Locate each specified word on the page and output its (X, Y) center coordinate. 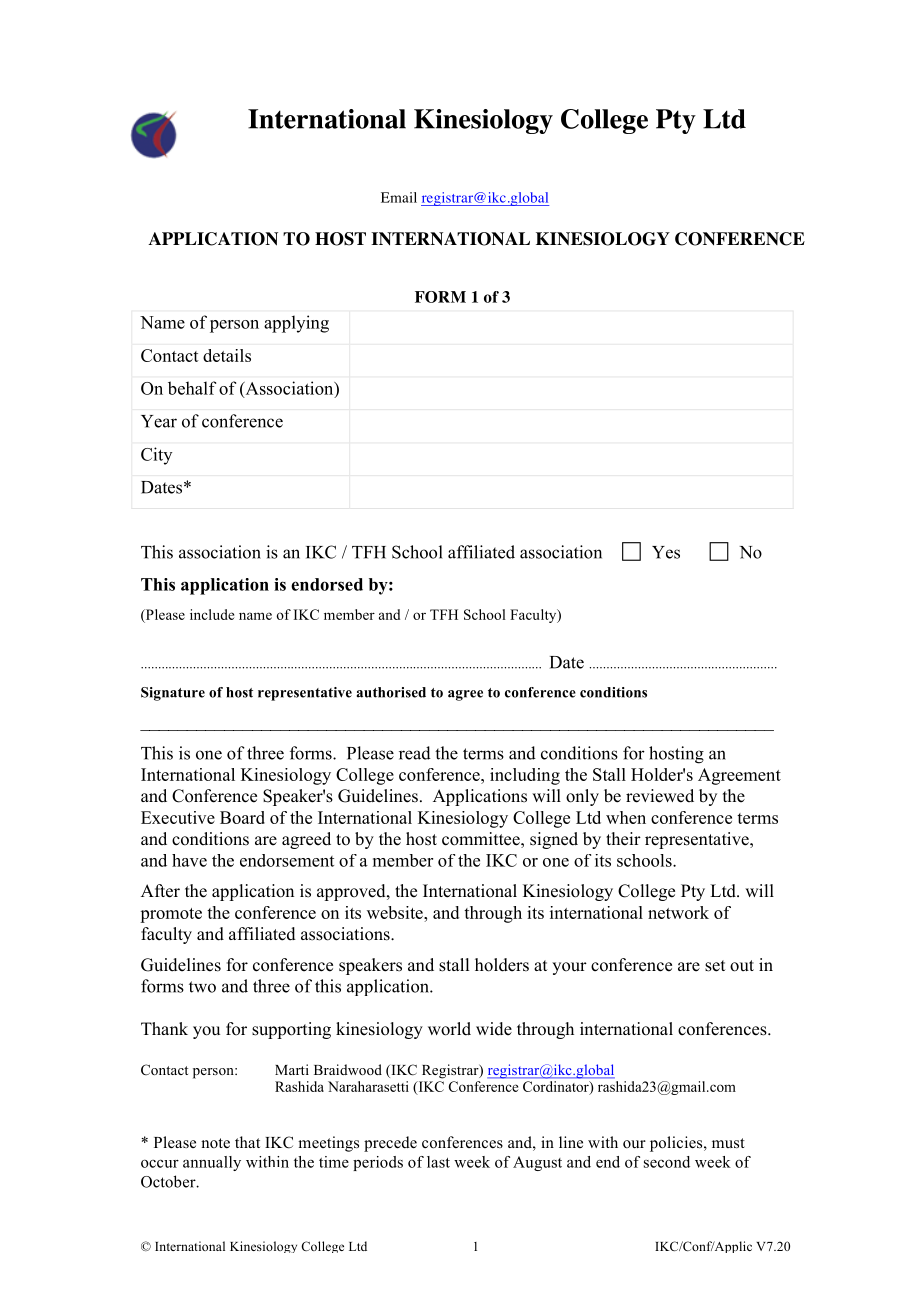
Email (399, 197)
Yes (666, 552)
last (438, 1162)
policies (677, 1144)
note (215, 1143)
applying (296, 324)
